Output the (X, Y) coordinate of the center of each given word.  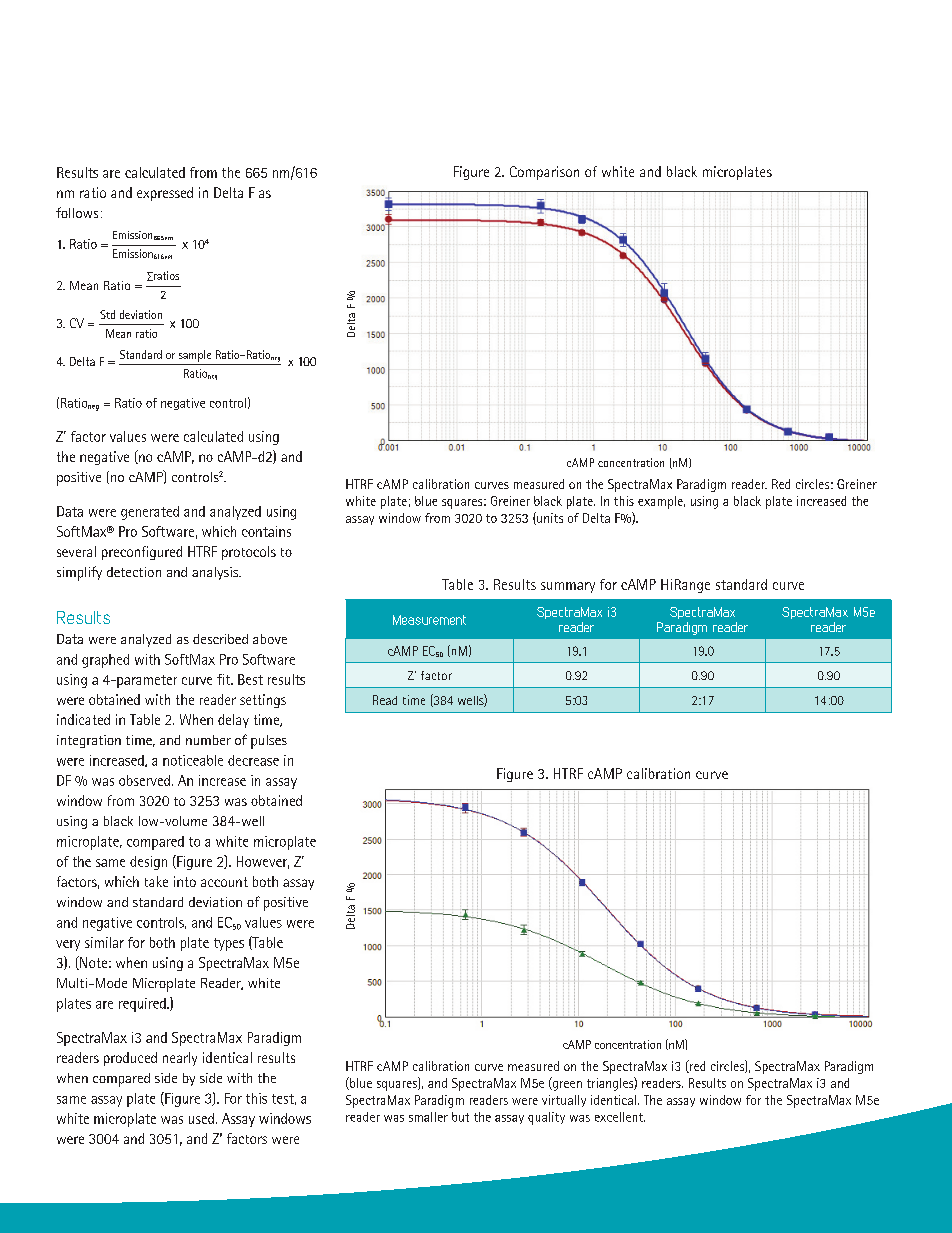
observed (144, 780)
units (549, 518)
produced (130, 1059)
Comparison (544, 173)
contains (266, 531)
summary (568, 587)
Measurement (429, 620)
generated (150, 513)
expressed (165, 194)
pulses (269, 742)
